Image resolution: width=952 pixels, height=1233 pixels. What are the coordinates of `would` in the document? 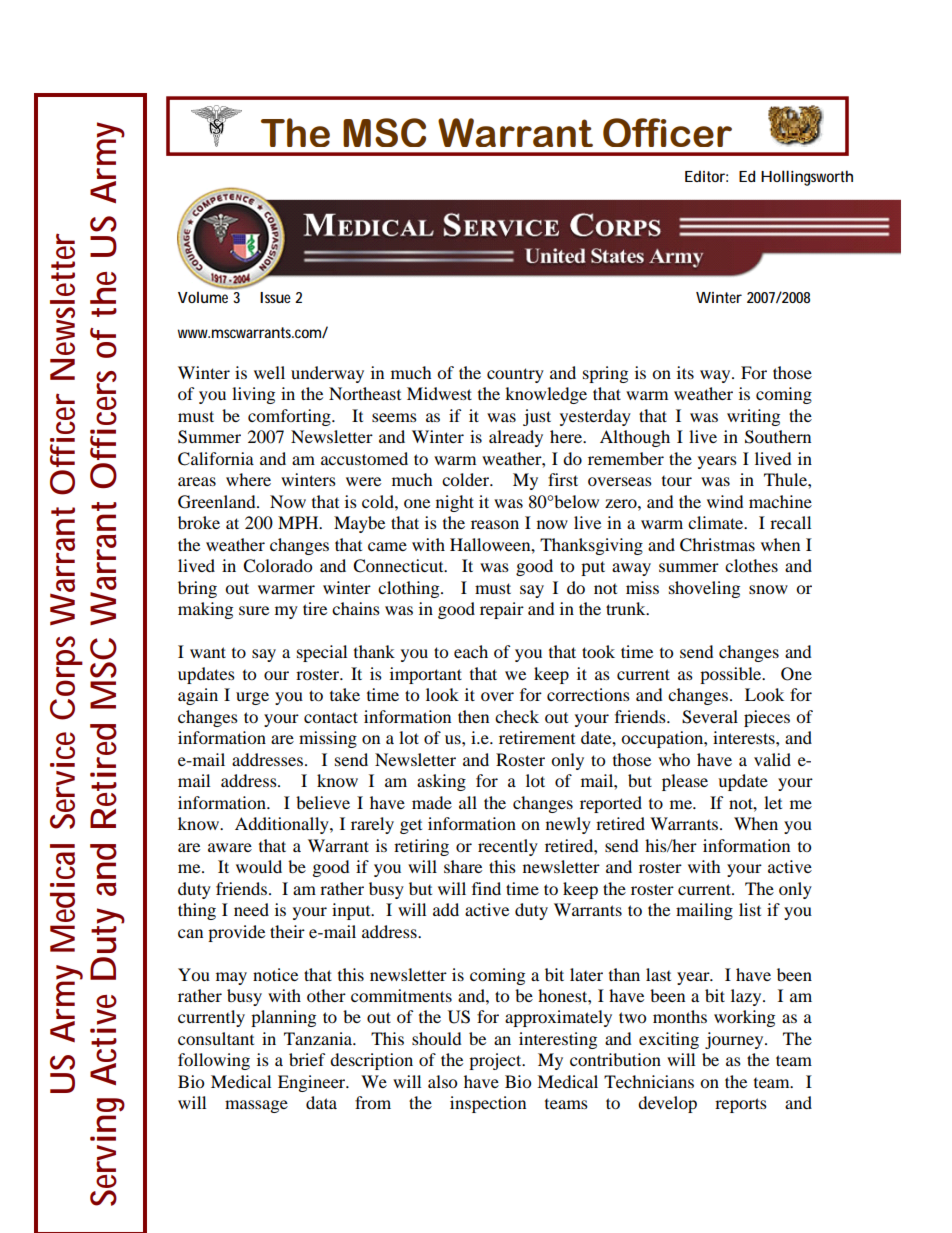 It's located at (259, 866).
